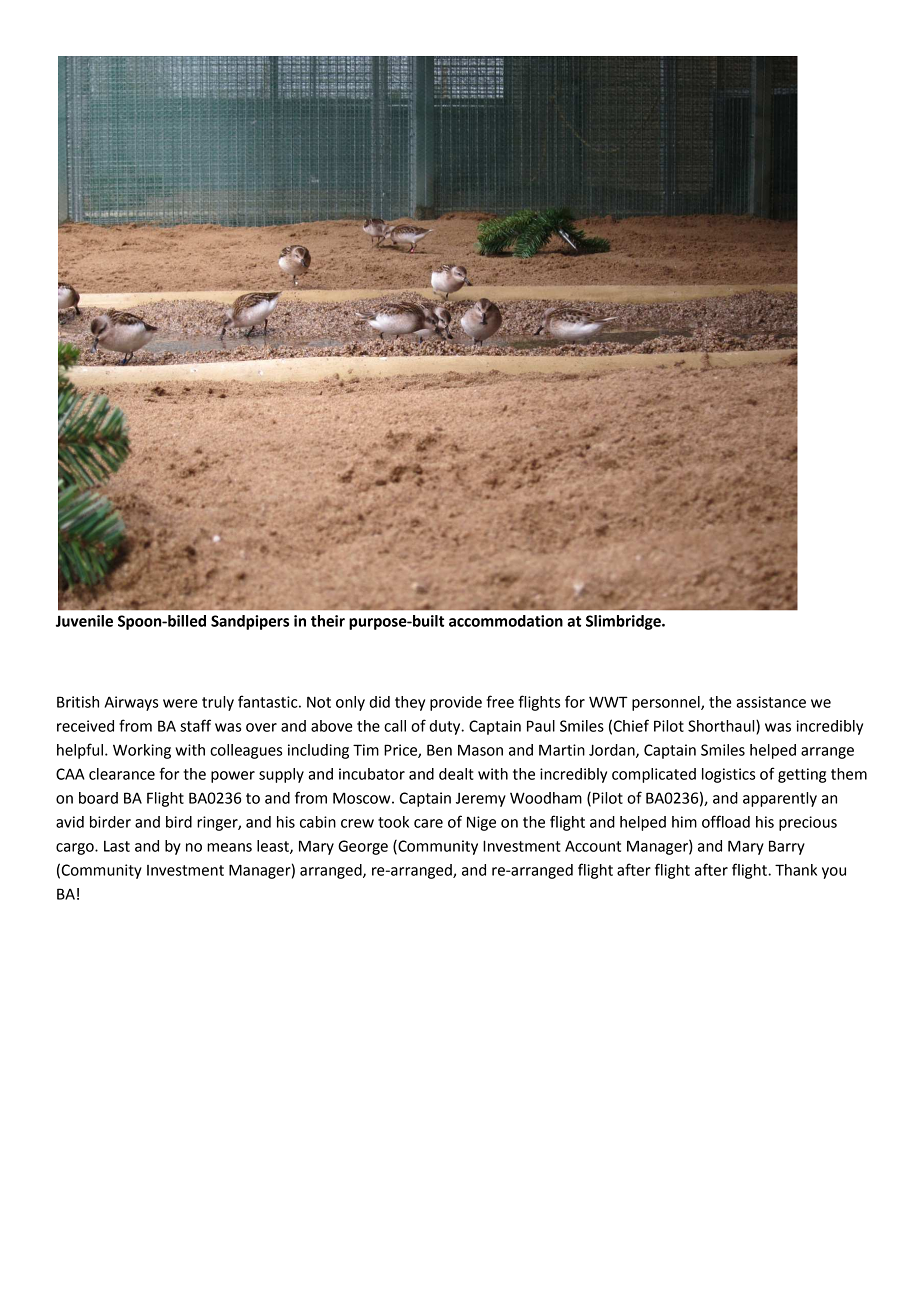 The width and height of the screenshot is (924, 1308). I want to click on Last, so click(117, 846).
